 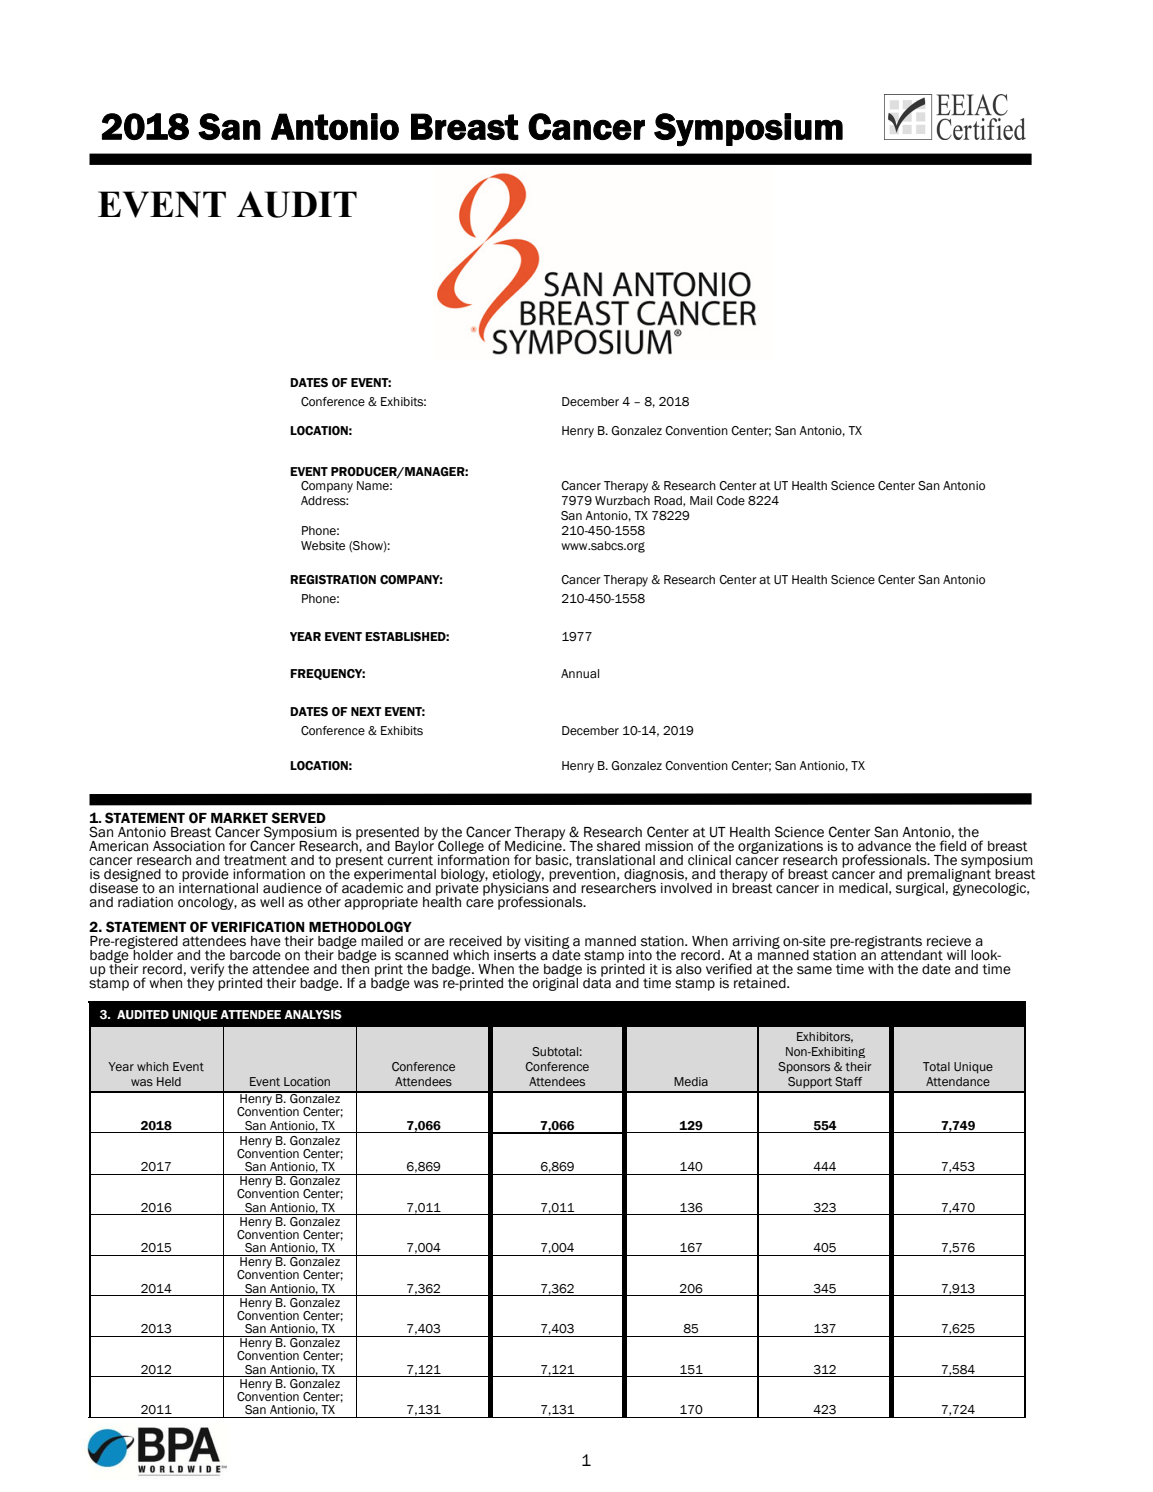 I want to click on Held, so click(x=169, y=1081).
